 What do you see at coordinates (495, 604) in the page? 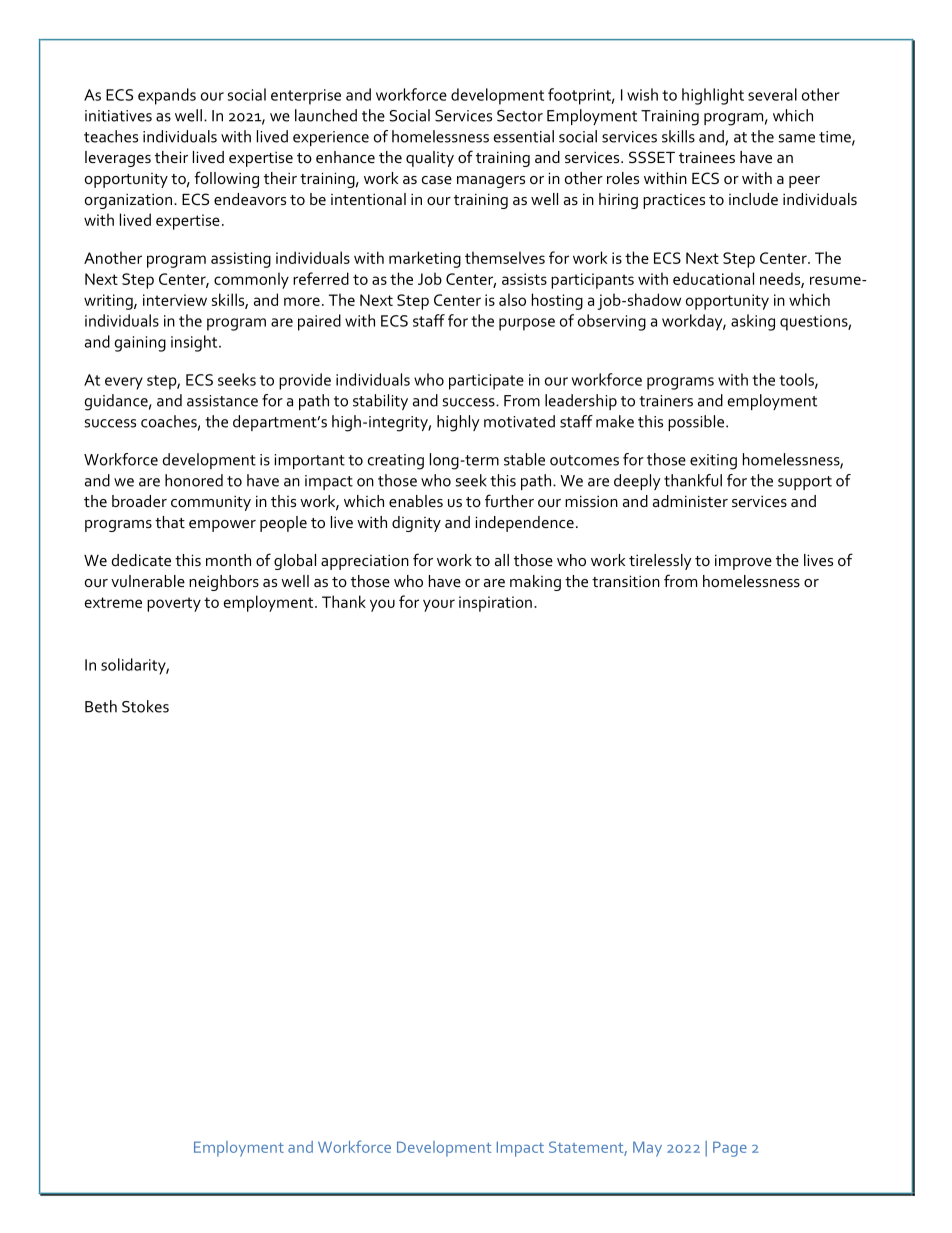
I see `inspiration` at bounding box center [495, 604].
